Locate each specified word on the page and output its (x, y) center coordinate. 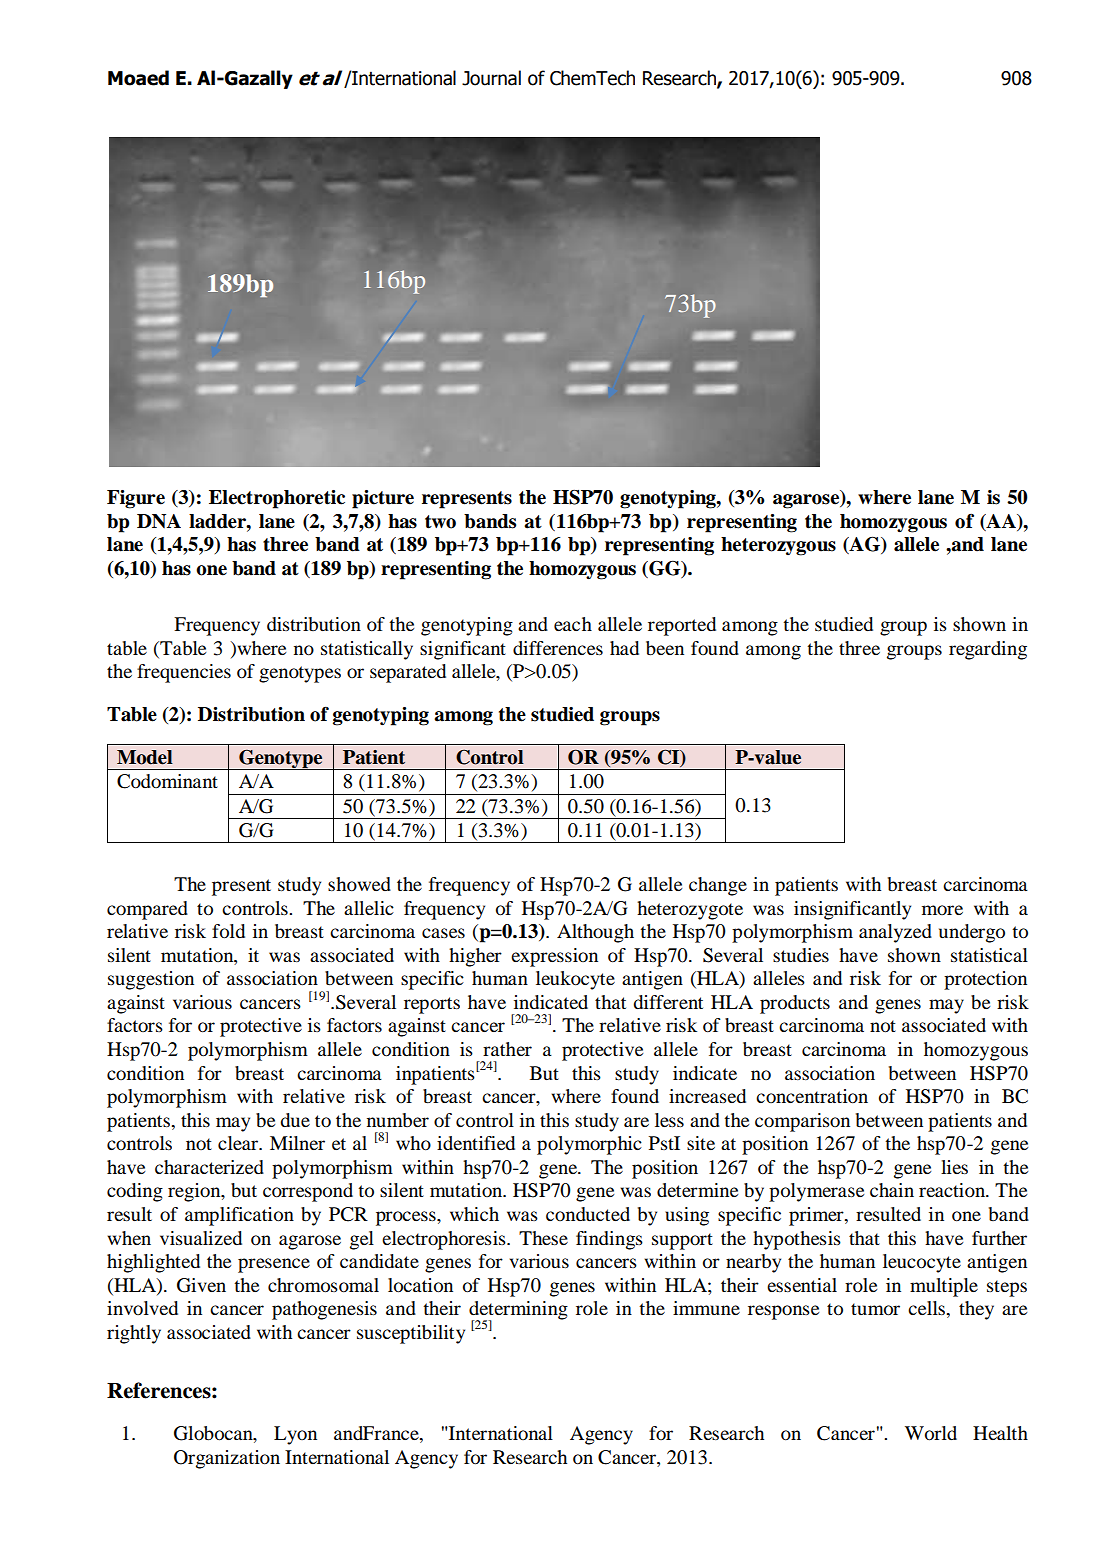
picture (383, 499)
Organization (227, 1459)
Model (145, 757)
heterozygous (778, 546)
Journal (491, 78)
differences (558, 648)
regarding (988, 650)
